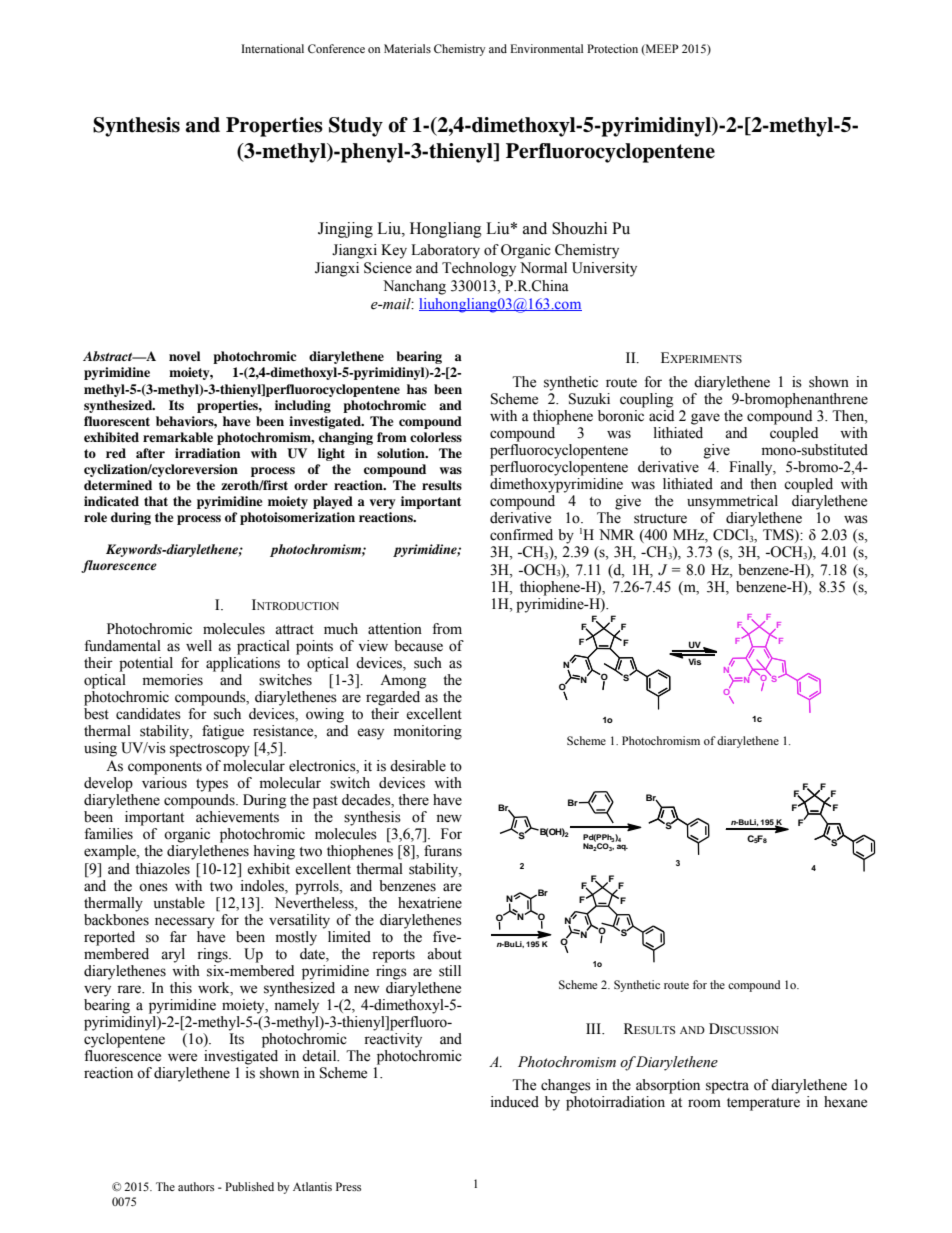  What do you see at coordinates (594, 1028) in the document?
I see `III` at bounding box center [594, 1028].
